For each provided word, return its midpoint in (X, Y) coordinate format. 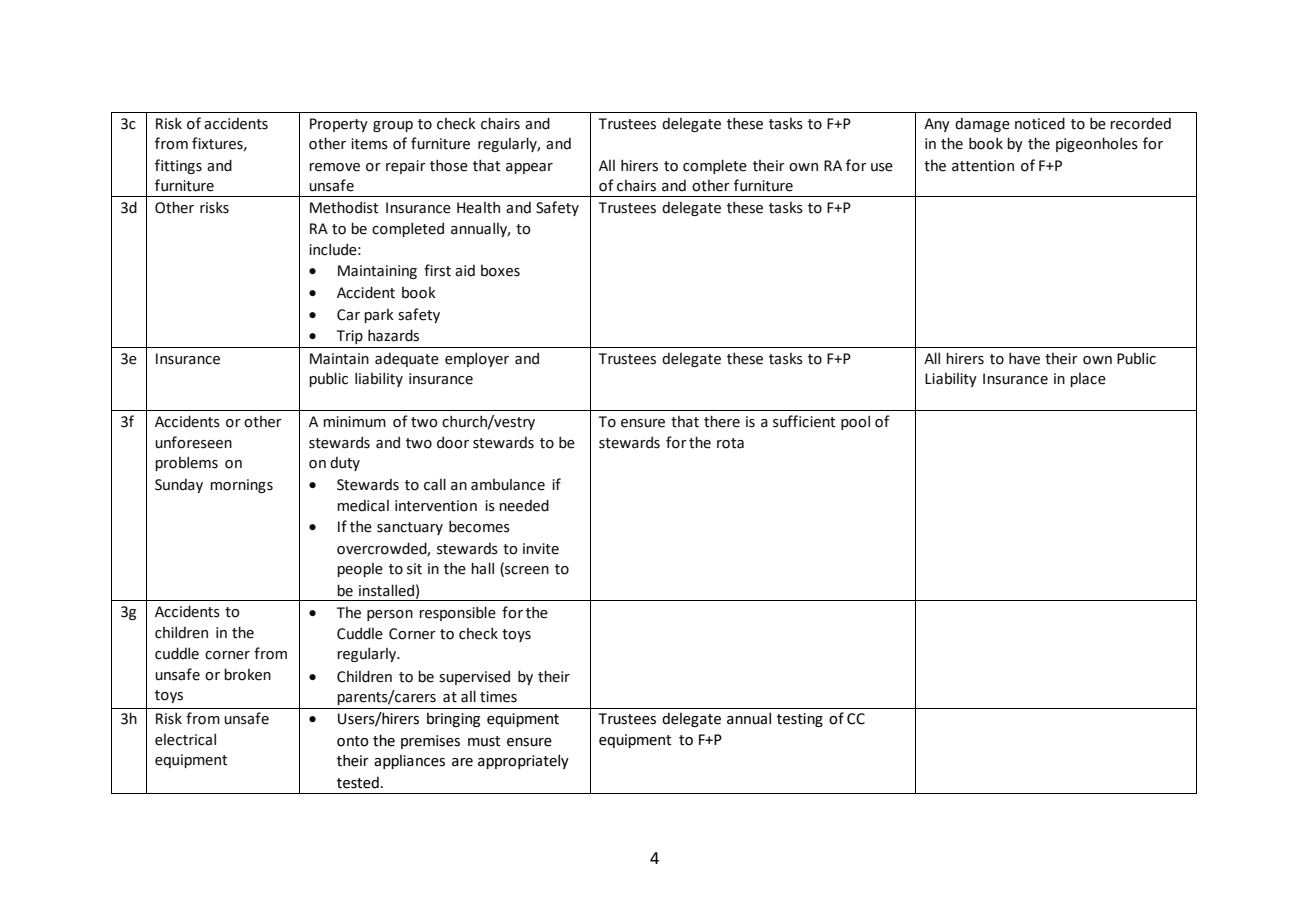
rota (730, 443)
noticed (1040, 123)
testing (800, 720)
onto (353, 741)
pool (855, 422)
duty (345, 464)
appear (529, 168)
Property (339, 125)
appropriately (523, 761)
